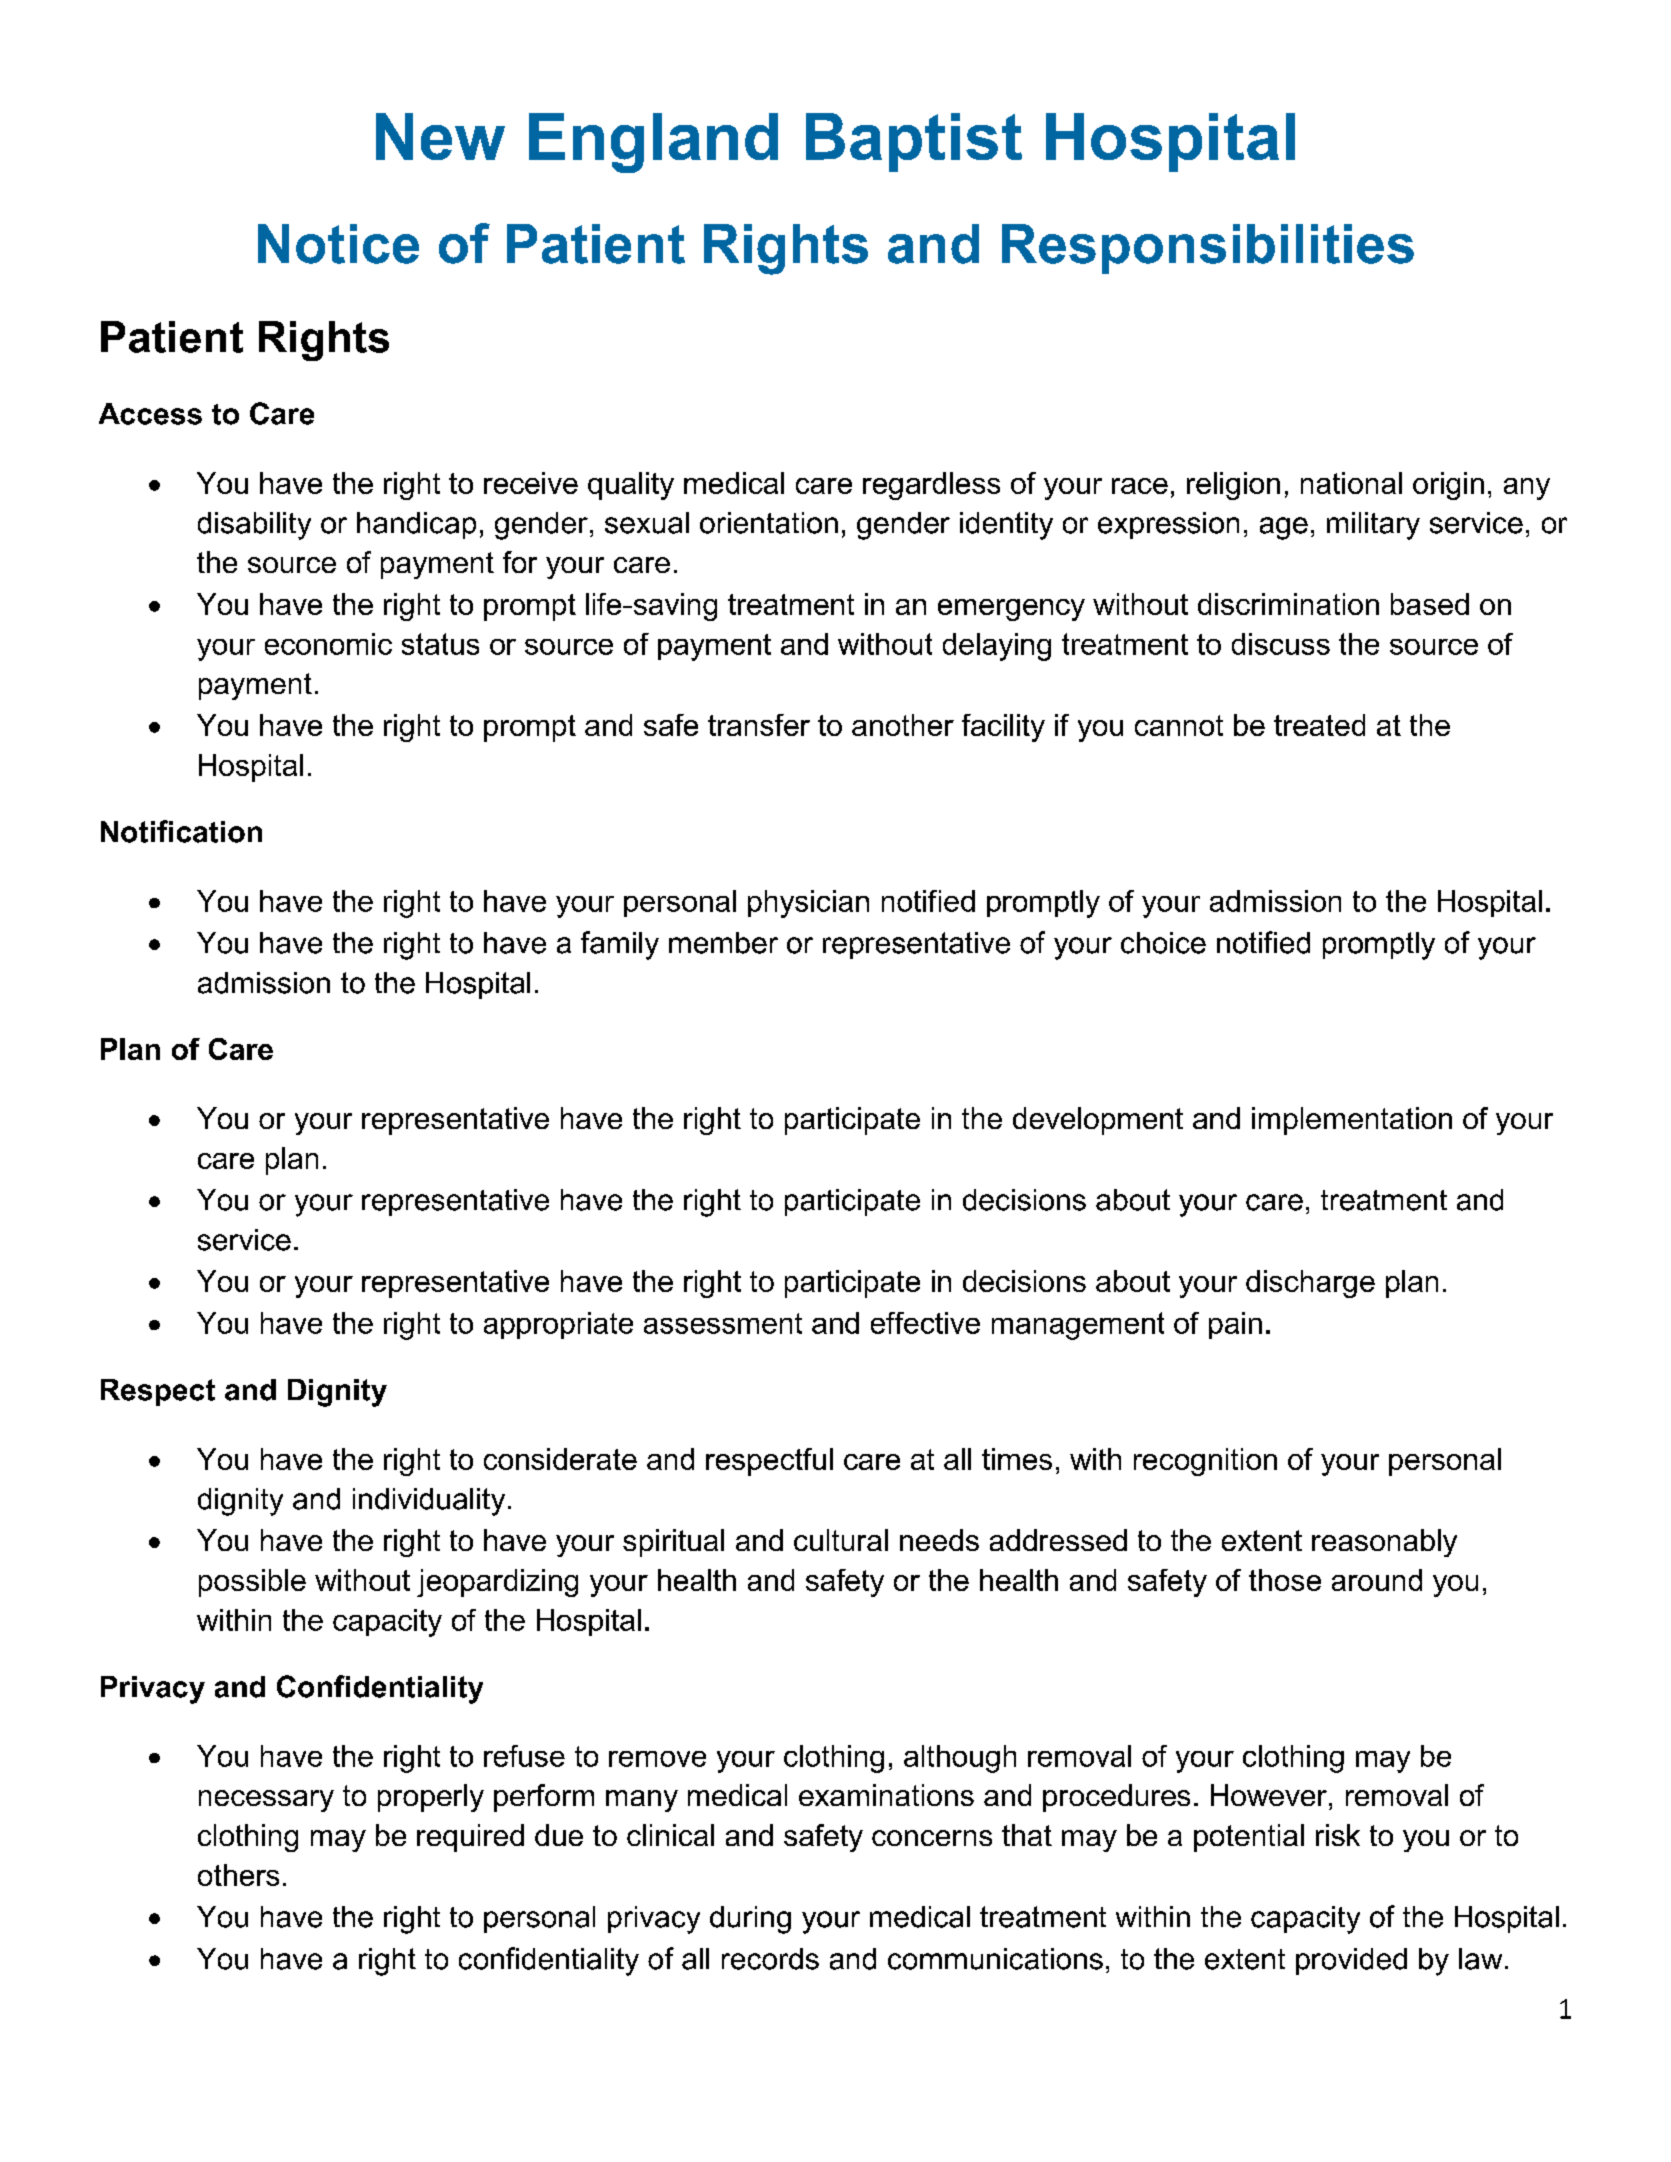 The height and width of the document is (2162, 1671). Describe the element at coordinates (1285, 1580) in the document. I see `those` at that location.
